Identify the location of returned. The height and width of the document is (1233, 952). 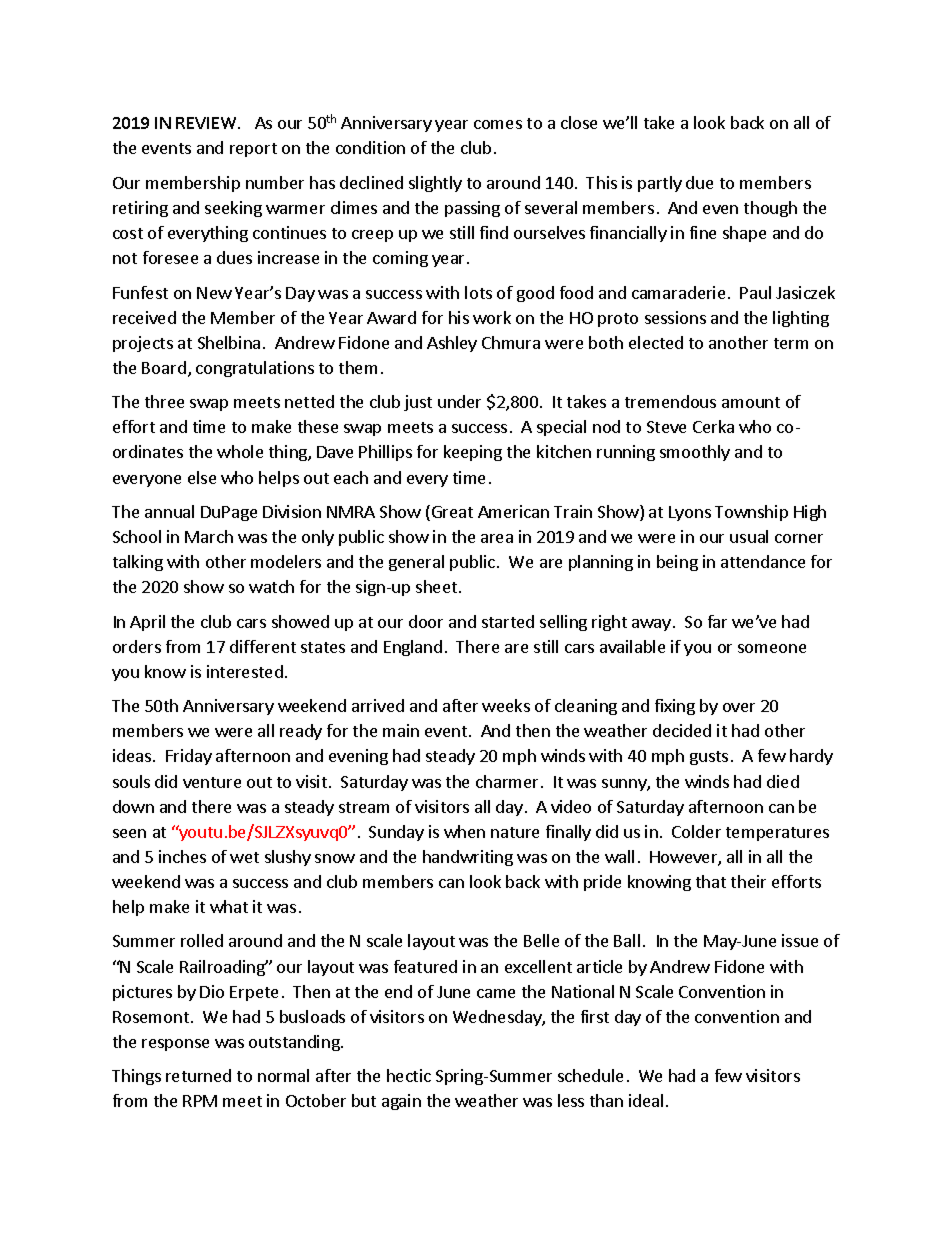
(198, 1075).
